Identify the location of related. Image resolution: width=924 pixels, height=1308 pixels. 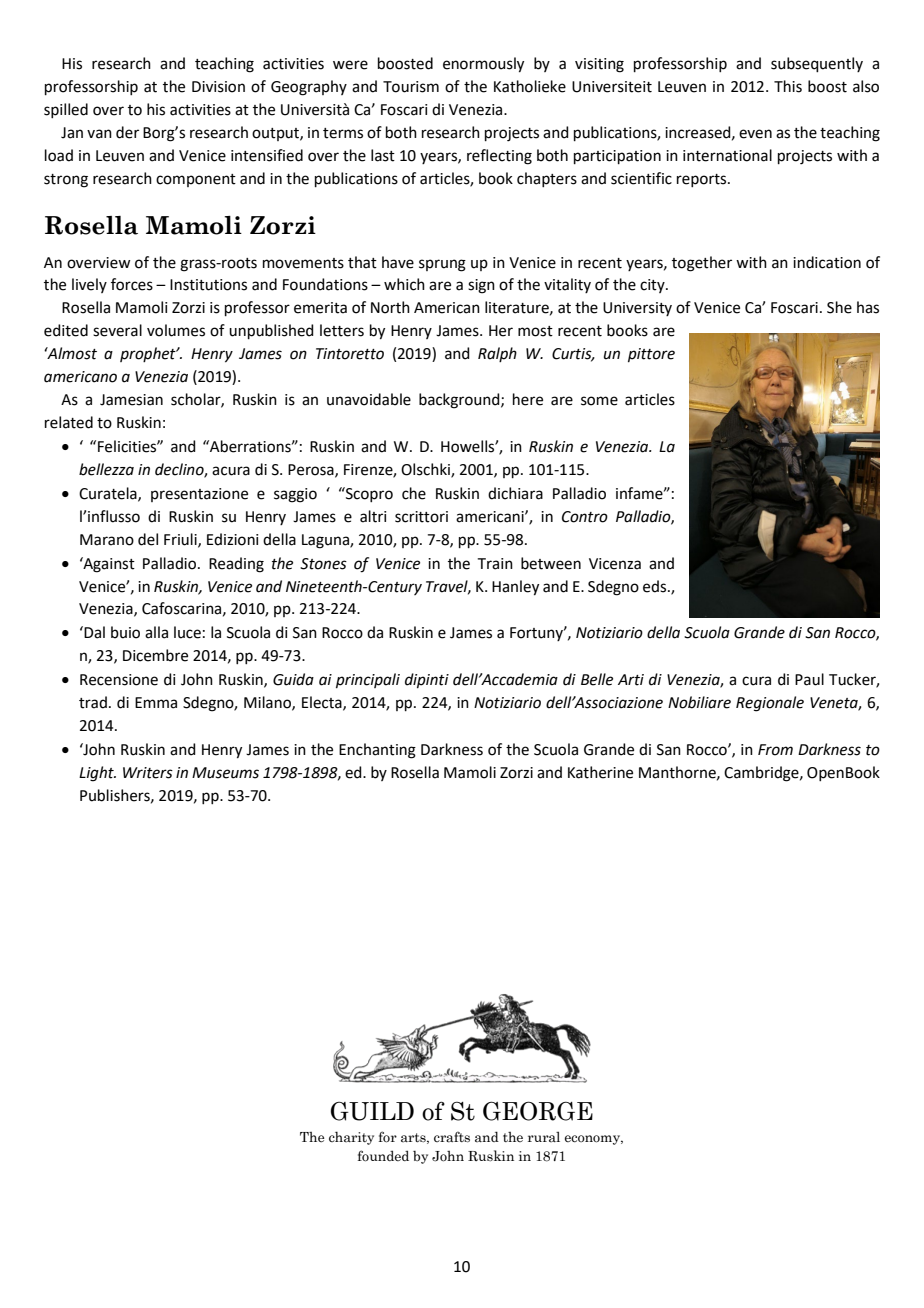
(69, 422).
